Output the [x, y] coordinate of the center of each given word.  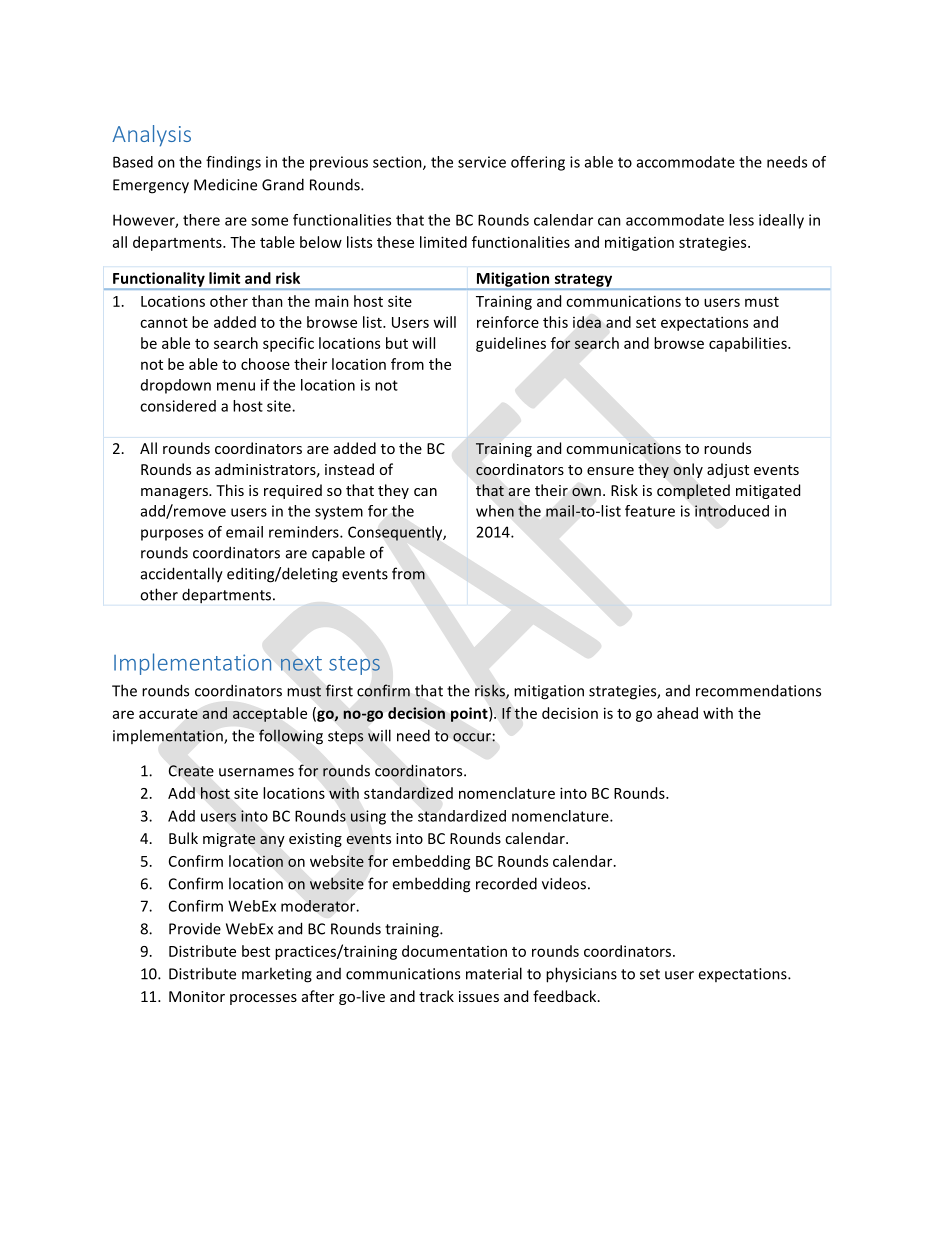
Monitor [197, 996]
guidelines [511, 344]
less [741, 220]
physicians [581, 975]
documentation [454, 951]
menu [236, 386]
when [495, 511]
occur [472, 737]
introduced [732, 511]
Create [191, 771]
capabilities [749, 344]
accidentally [182, 575]
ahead [677, 713]
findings [233, 163]
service [482, 162]
